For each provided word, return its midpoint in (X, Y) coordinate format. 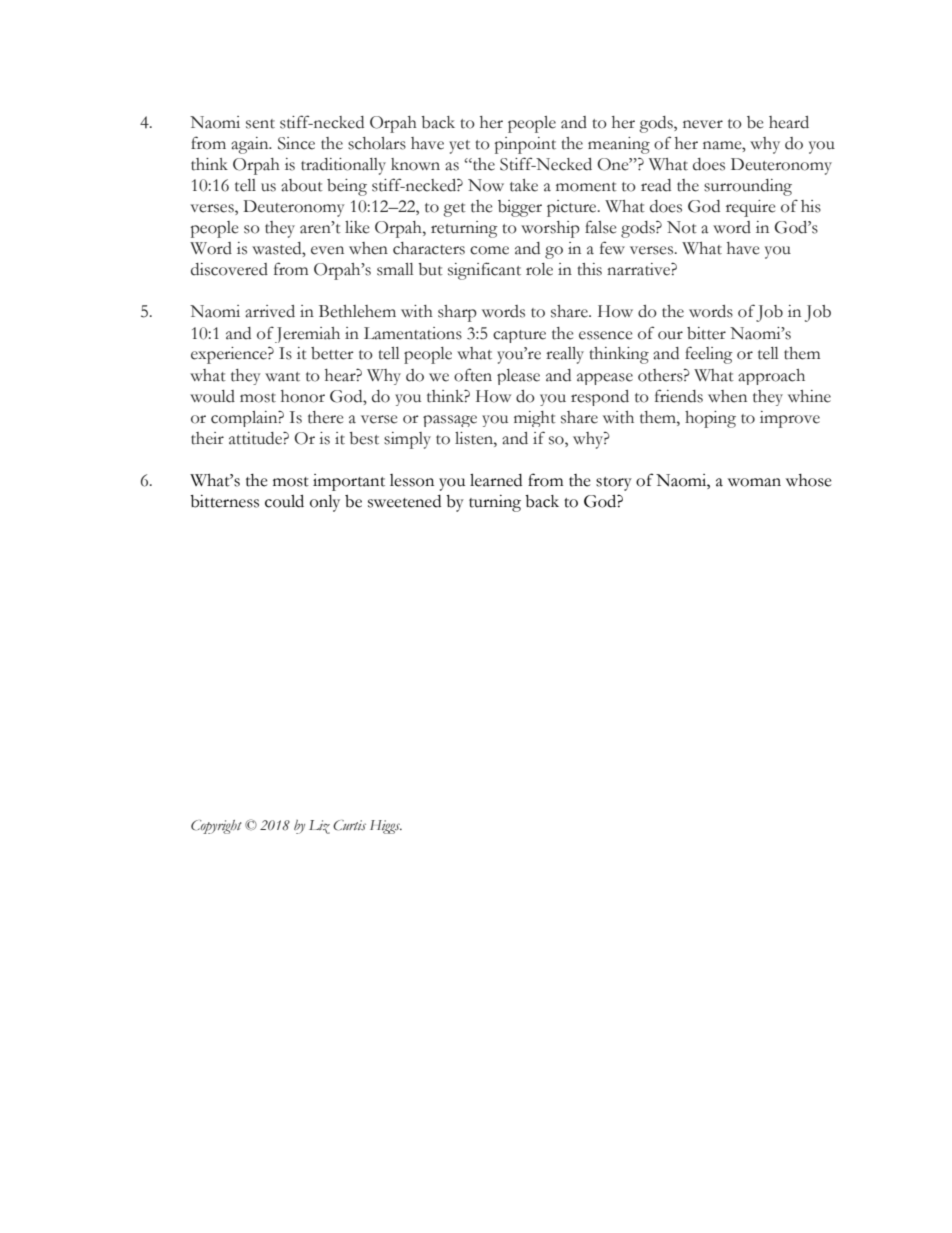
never (703, 124)
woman (754, 482)
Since (296, 143)
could (284, 501)
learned (496, 480)
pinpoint (525, 145)
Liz (319, 827)
